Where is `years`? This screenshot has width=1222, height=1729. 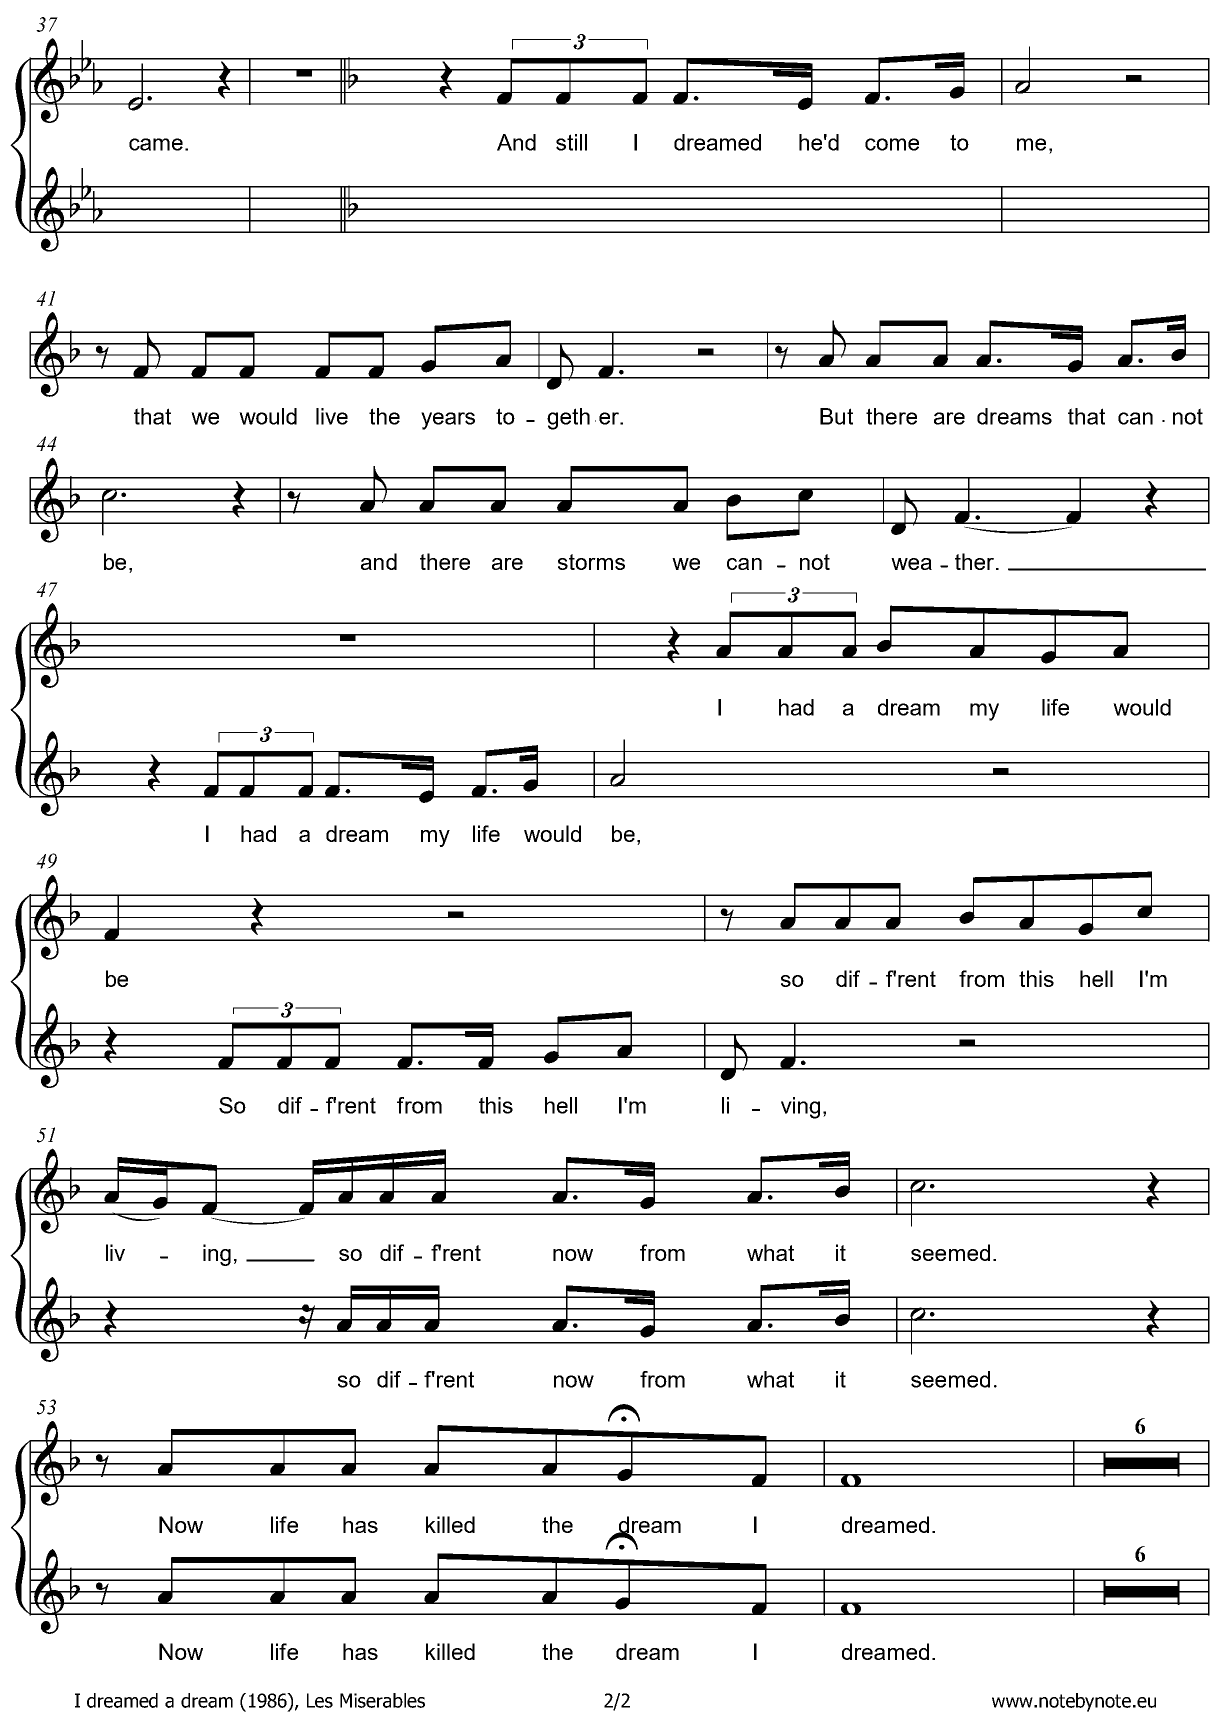 years is located at coordinates (448, 421).
